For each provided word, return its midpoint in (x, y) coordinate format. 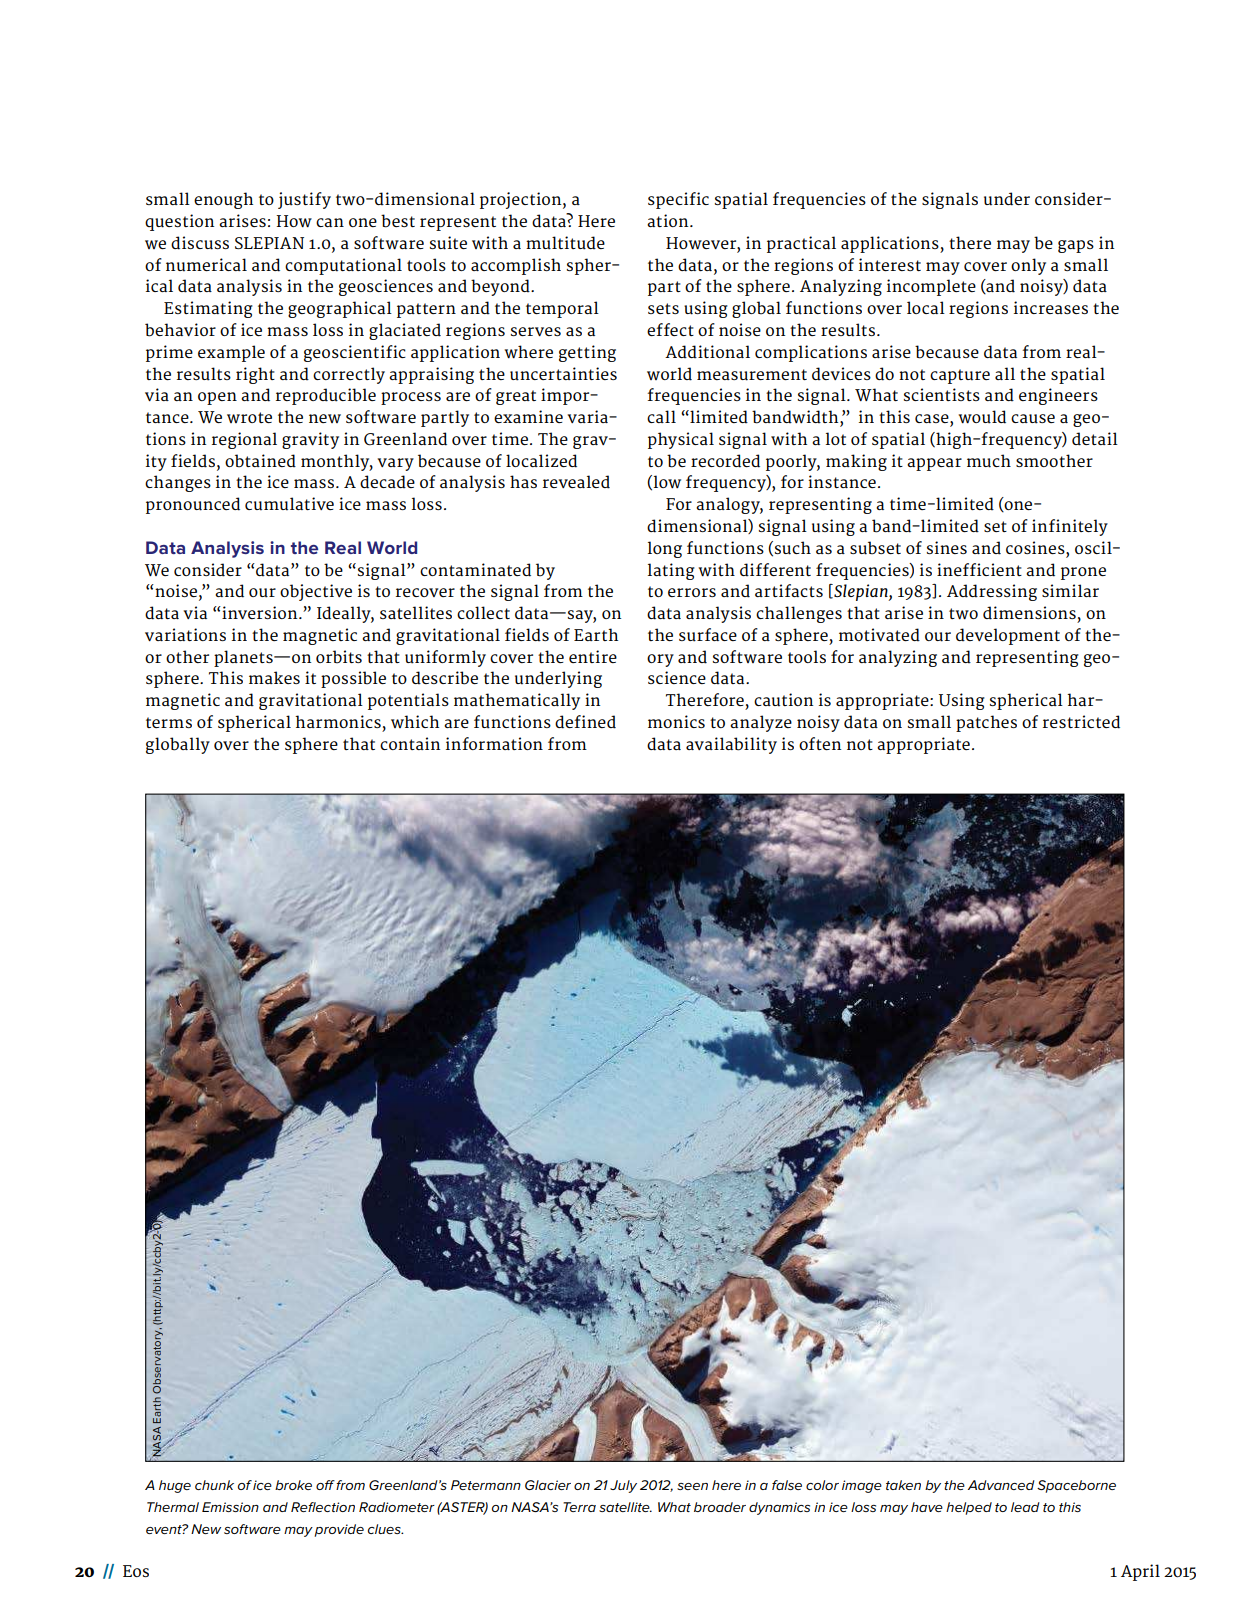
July (623, 1486)
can (330, 222)
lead (1025, 1507)
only (1028, 266)
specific (678, 200)
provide (339, 1530)
